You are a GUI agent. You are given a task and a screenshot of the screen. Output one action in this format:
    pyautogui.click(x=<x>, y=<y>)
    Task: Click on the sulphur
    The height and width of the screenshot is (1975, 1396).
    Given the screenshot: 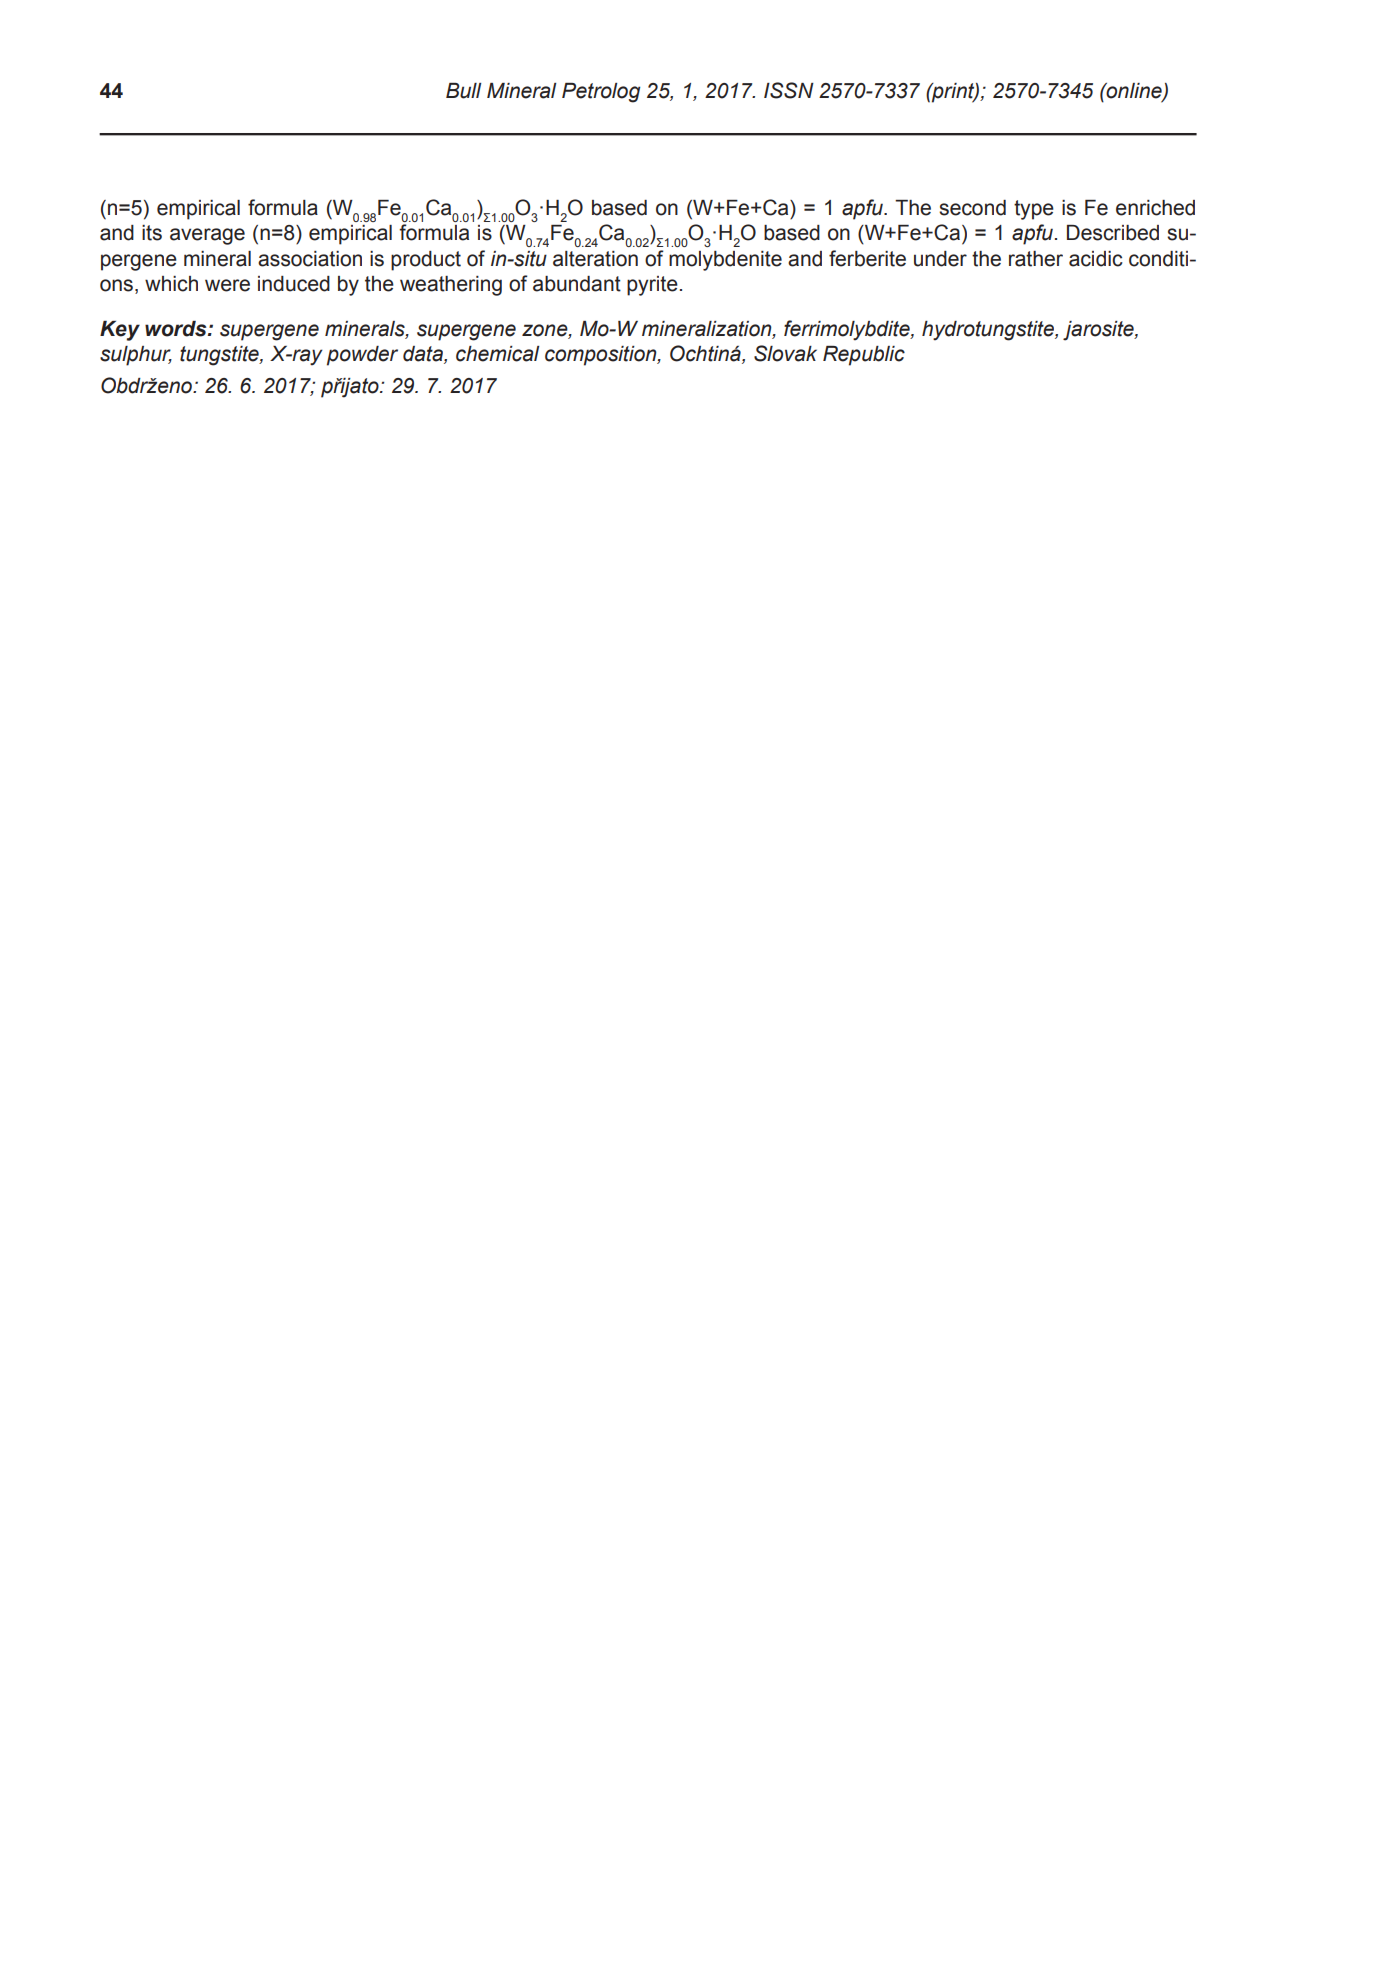 What is the action you would take?
    pyautogui.click(x=136, y=356)
